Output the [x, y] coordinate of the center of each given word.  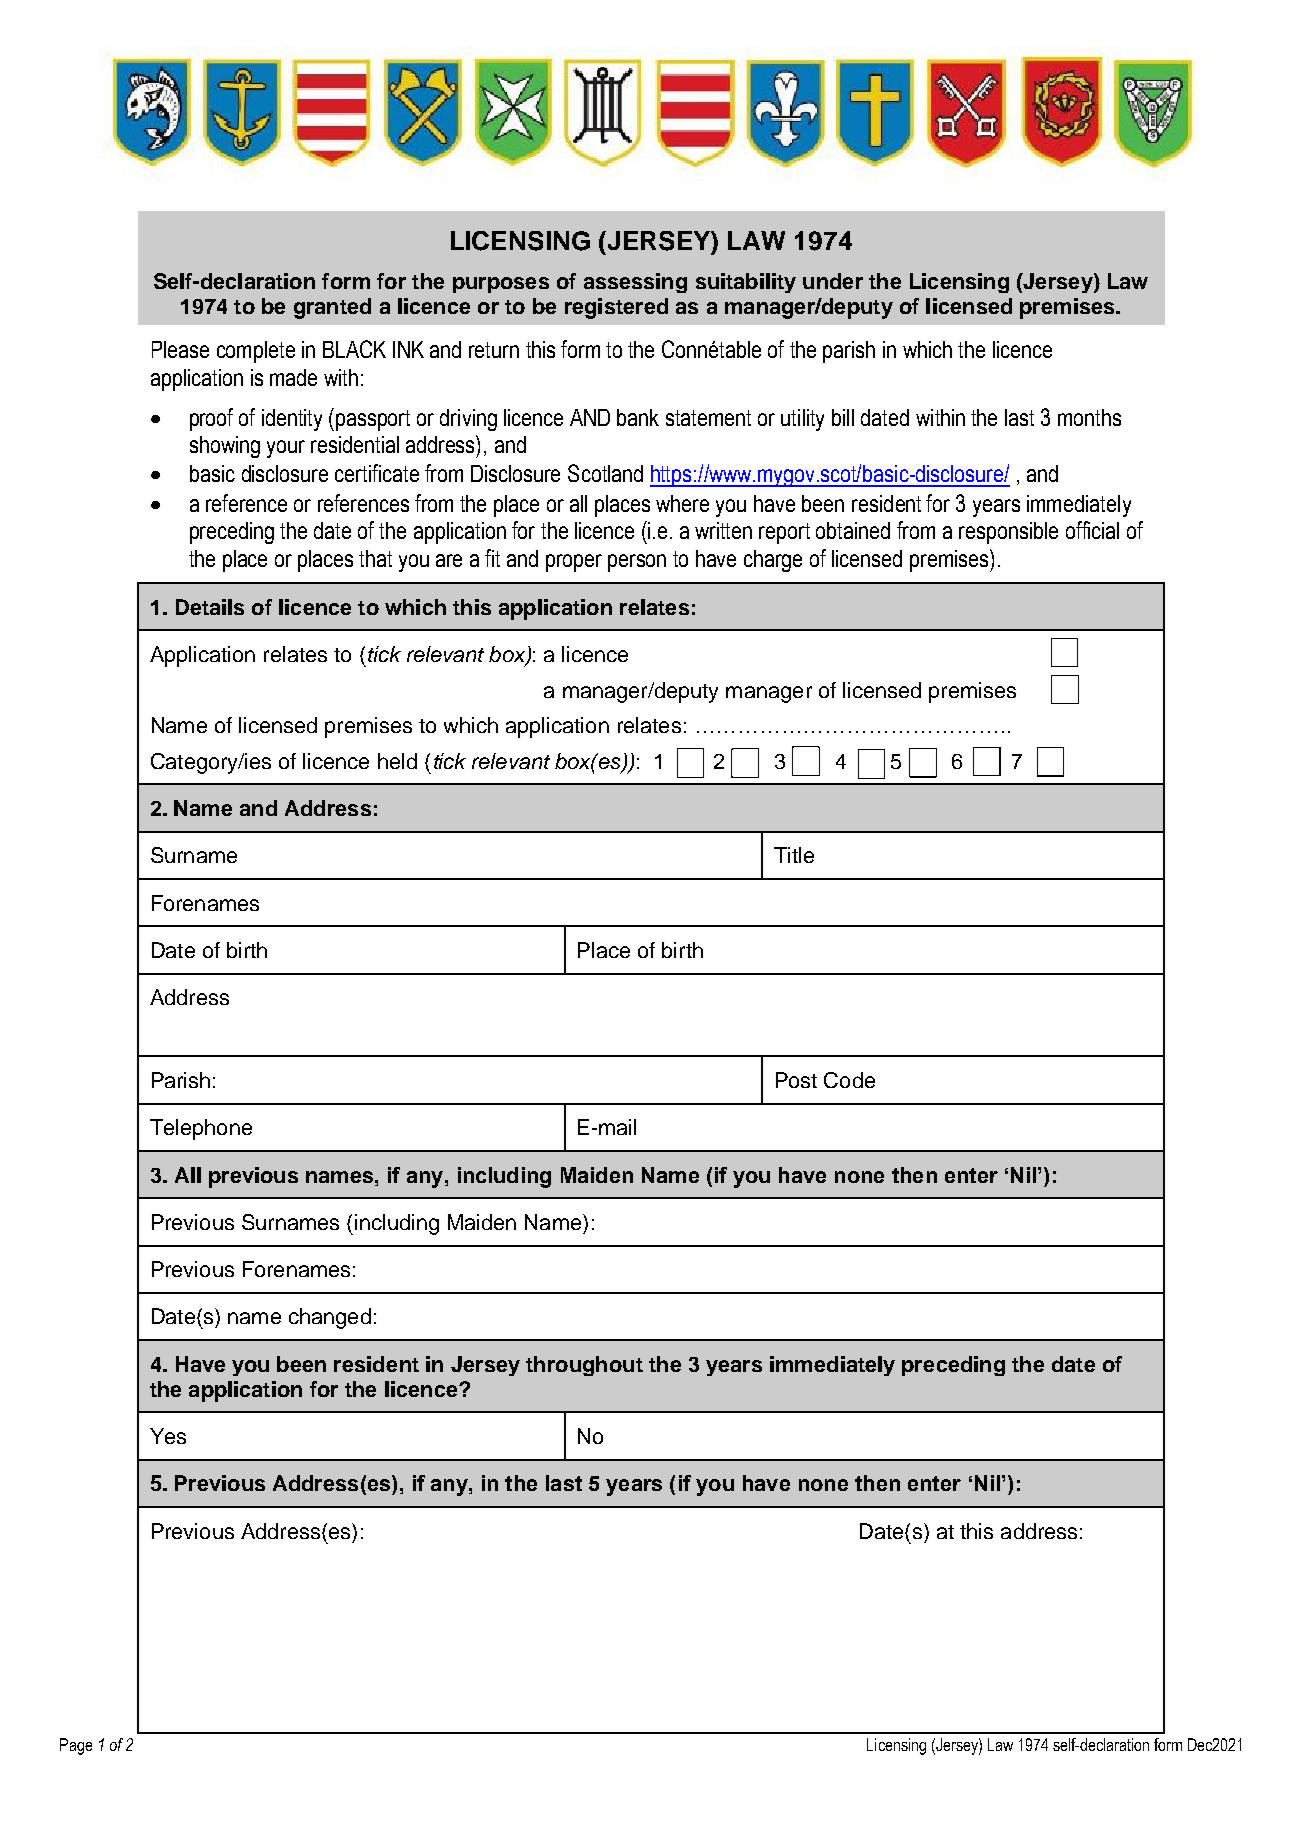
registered [616, 308]
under [833, 281]
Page [76, 1746]
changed [330, 1318]
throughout [584, 1366]
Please [180, 349]
